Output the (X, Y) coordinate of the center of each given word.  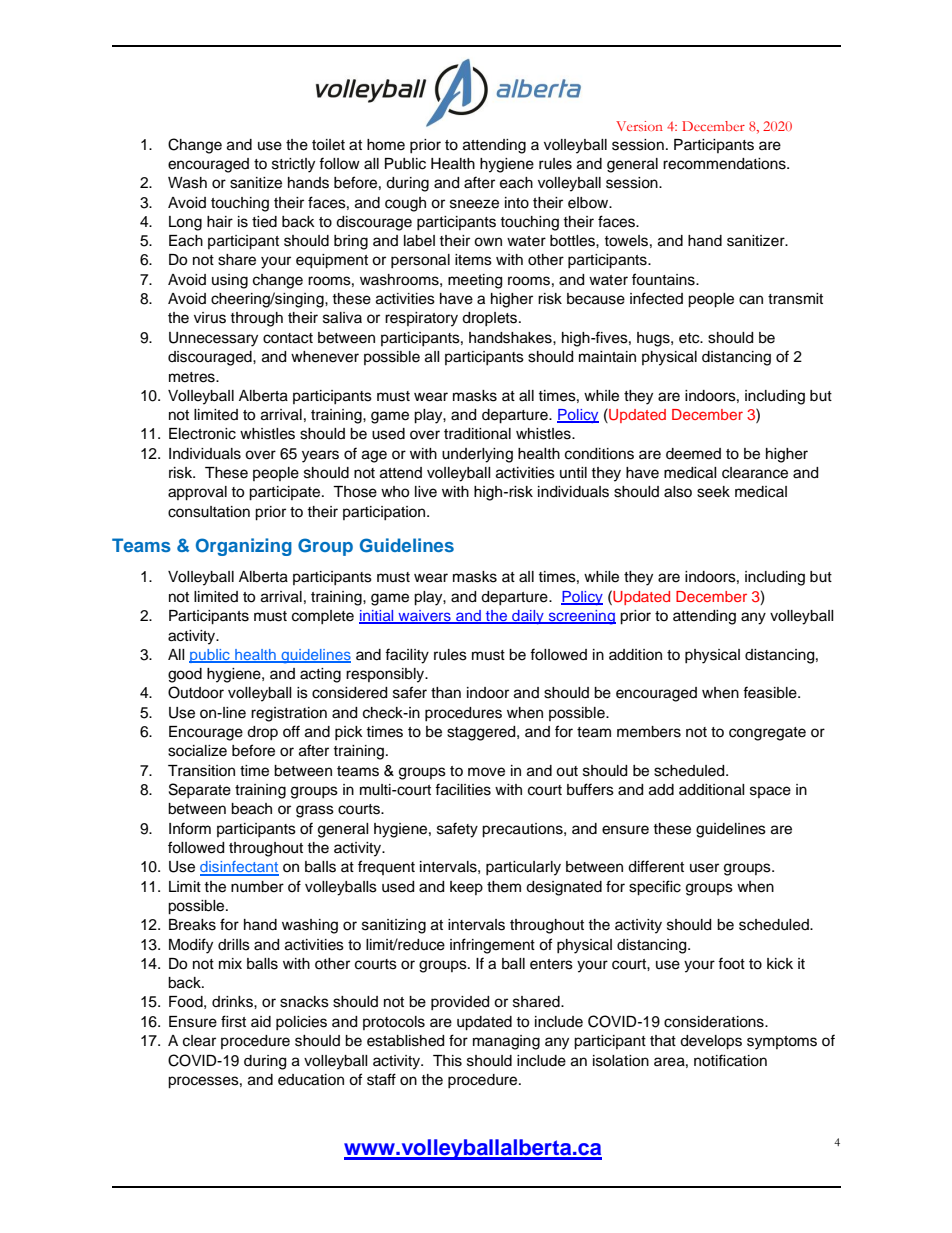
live (426, 492)
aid (261, 1022)
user (704, 868)
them (504, 887)
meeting (475, 281)
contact (288, 338)
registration (289, 714)
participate (286, 493)
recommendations (725, 164)
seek (713, 492)
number (257, 887)
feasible (771, 692)
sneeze (474, 204)
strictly (293, 165)
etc (690, 338)
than (446, 693)
